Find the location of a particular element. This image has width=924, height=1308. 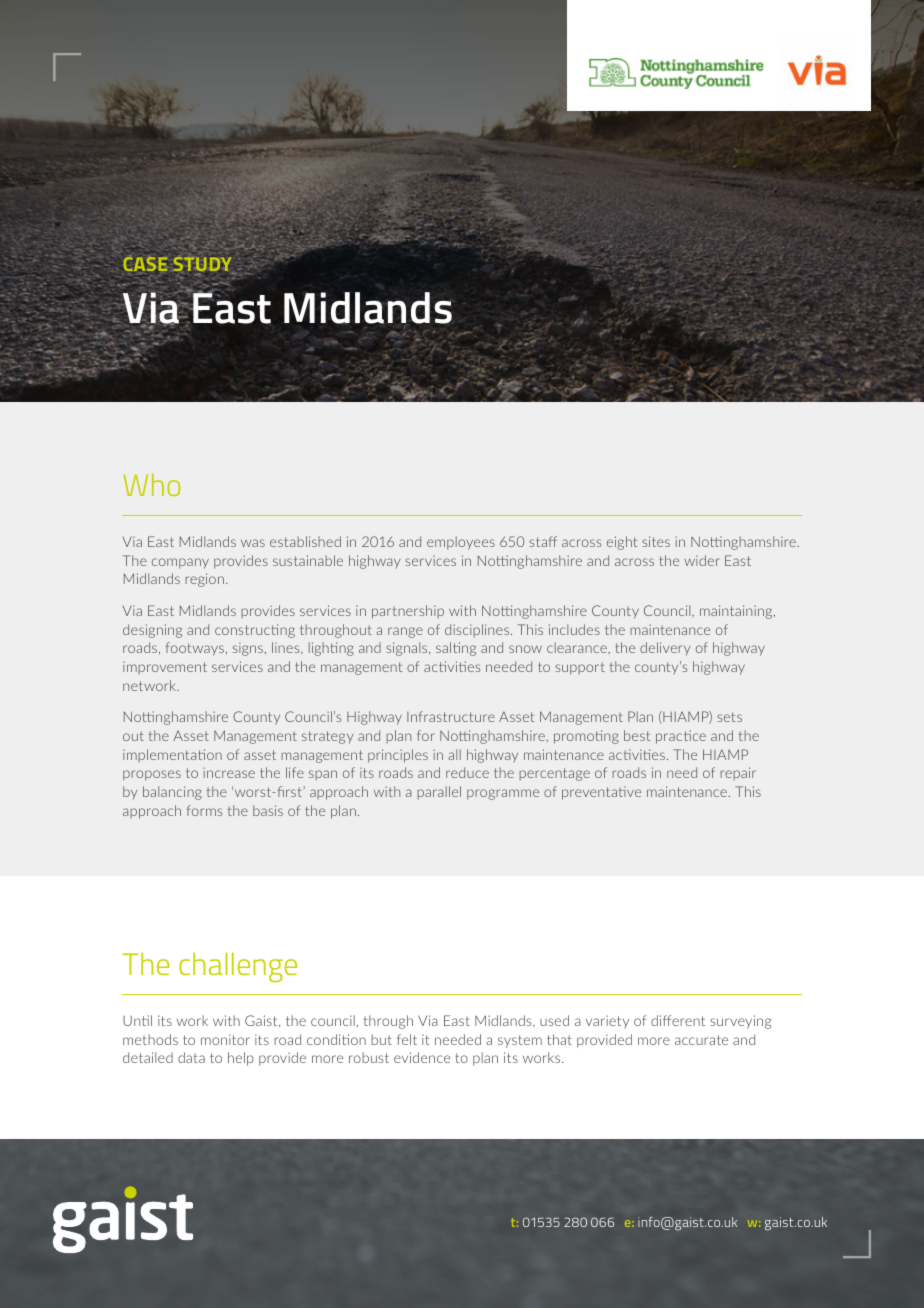

signs is located at coordinates (248, 649).
